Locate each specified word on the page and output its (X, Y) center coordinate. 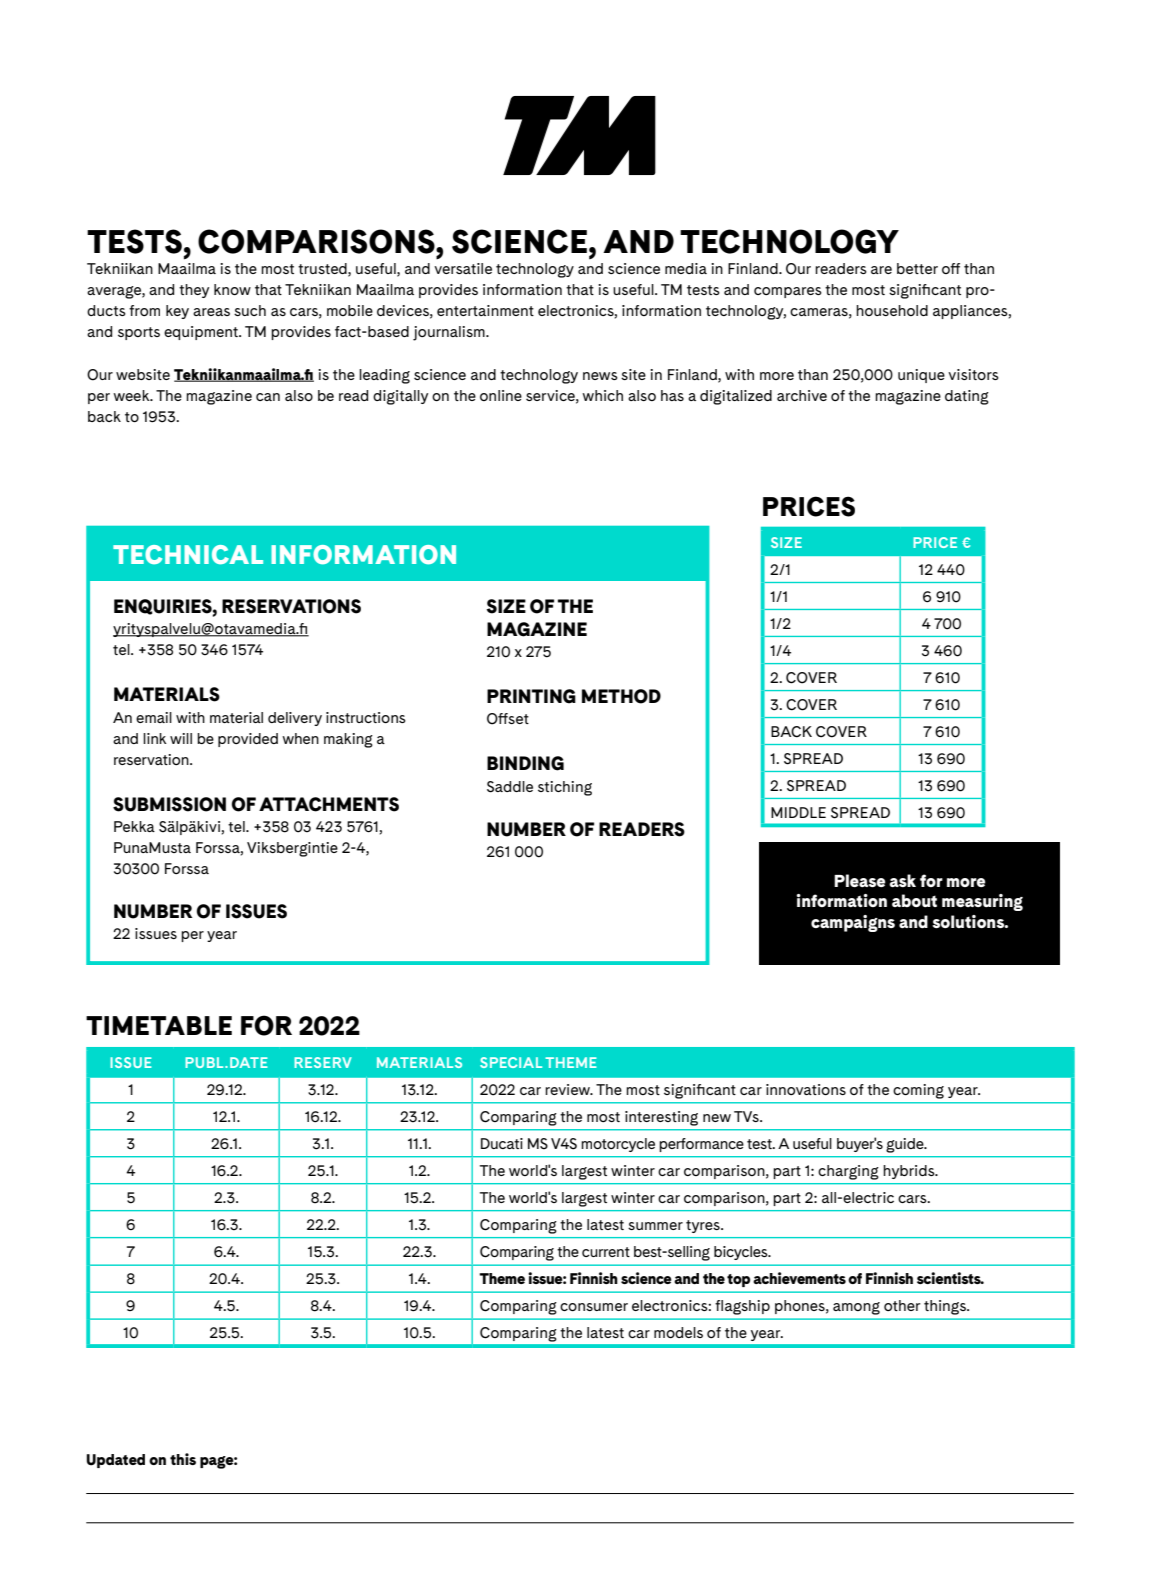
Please (860, 880)
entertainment (485, 310)
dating (967, 397)
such (250, 310)
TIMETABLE (159, 1025)
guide (906, 1145)
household (892, 310)
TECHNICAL (188, 554)
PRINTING (531, 696)
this (183, 1459)
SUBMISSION (169, 804)
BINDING (525, 763)
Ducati (502, 1143)
